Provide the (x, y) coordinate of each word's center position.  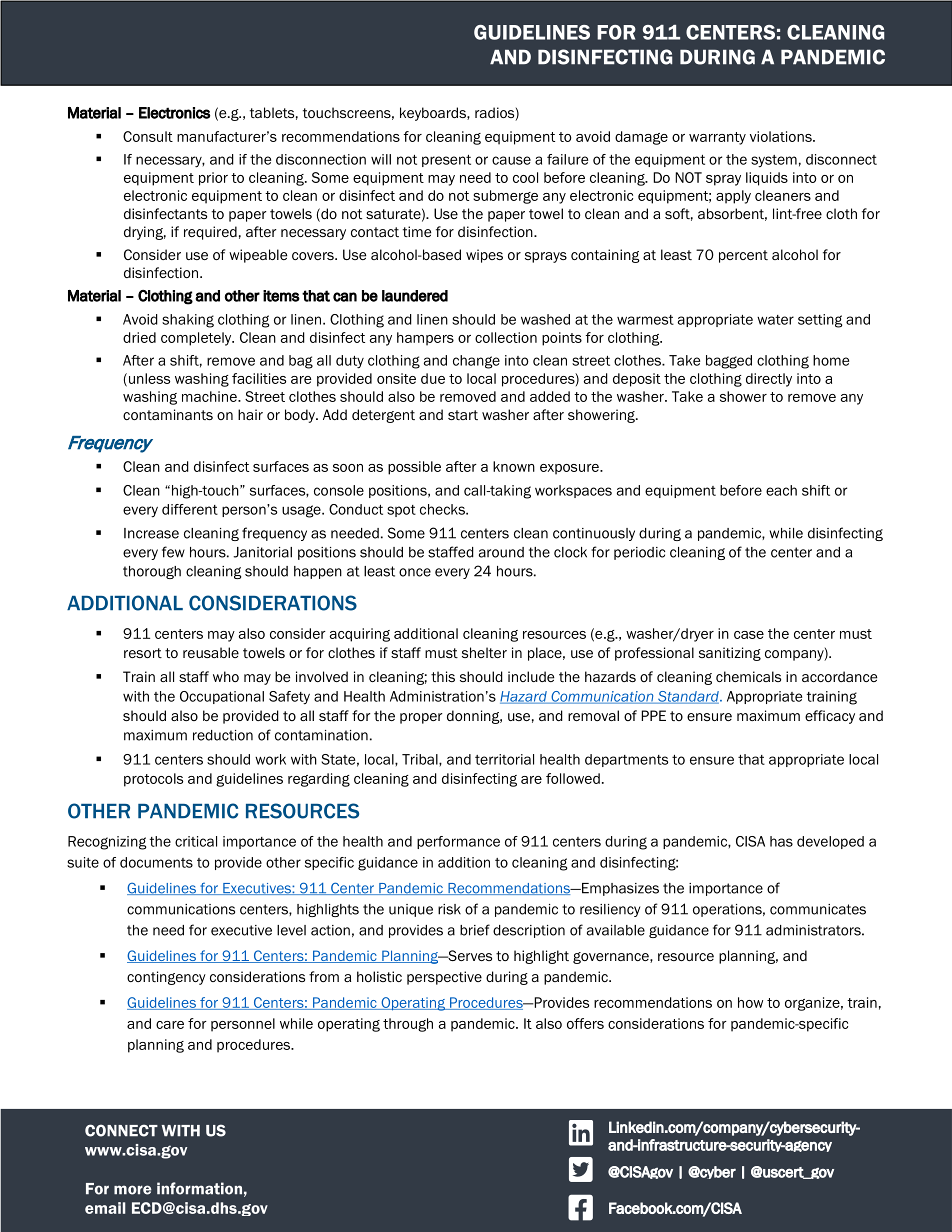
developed (830, 842)
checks (443, 509)
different (190, 509)
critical (196, 841)
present (446, 161)
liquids (767, 179)
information (199, 1188)
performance (458, 842)
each (781, 490)
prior (213, 179)
